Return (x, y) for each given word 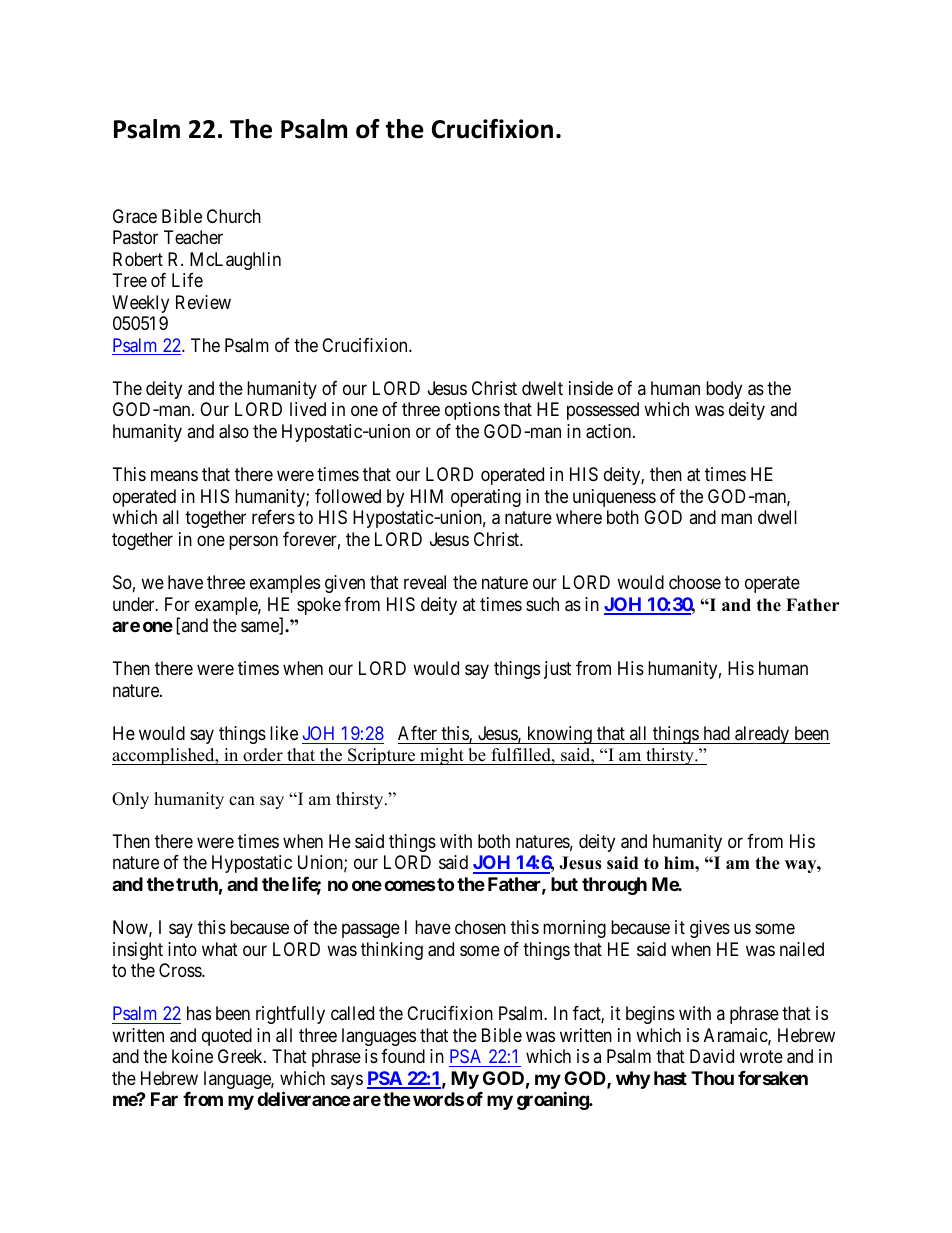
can (242, 801)
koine (192, 1056)
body (724, 390)
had (717, 733)
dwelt (542, 388)
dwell (777, 517)
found (403, 1056)
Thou (712, 1078)
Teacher (193, 237)
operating (486, 498)
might (442, 756)
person (253, 542)
